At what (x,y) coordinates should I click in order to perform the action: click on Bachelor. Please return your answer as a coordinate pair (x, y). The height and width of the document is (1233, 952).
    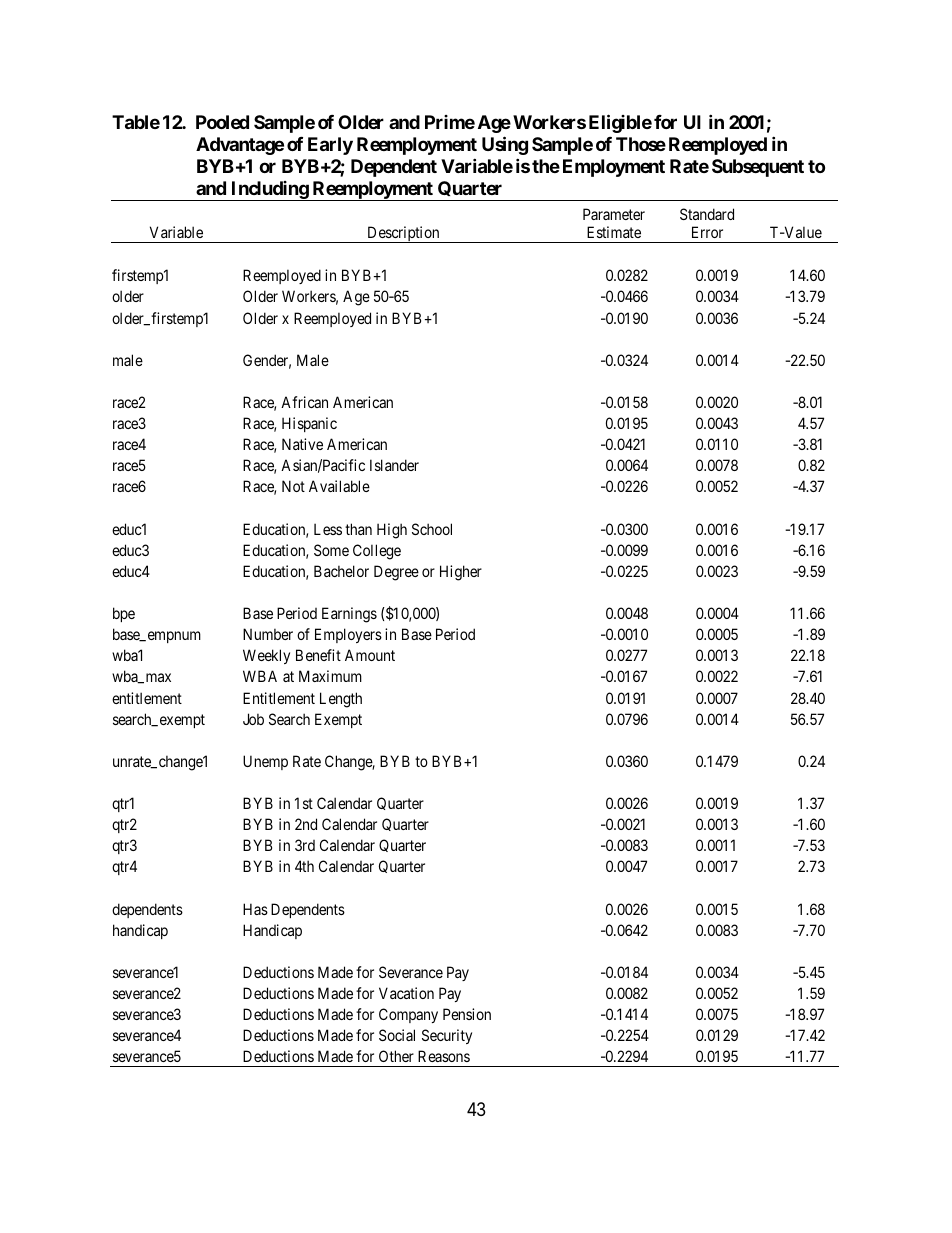
    Looking at the image, I should click on (341, 571).
